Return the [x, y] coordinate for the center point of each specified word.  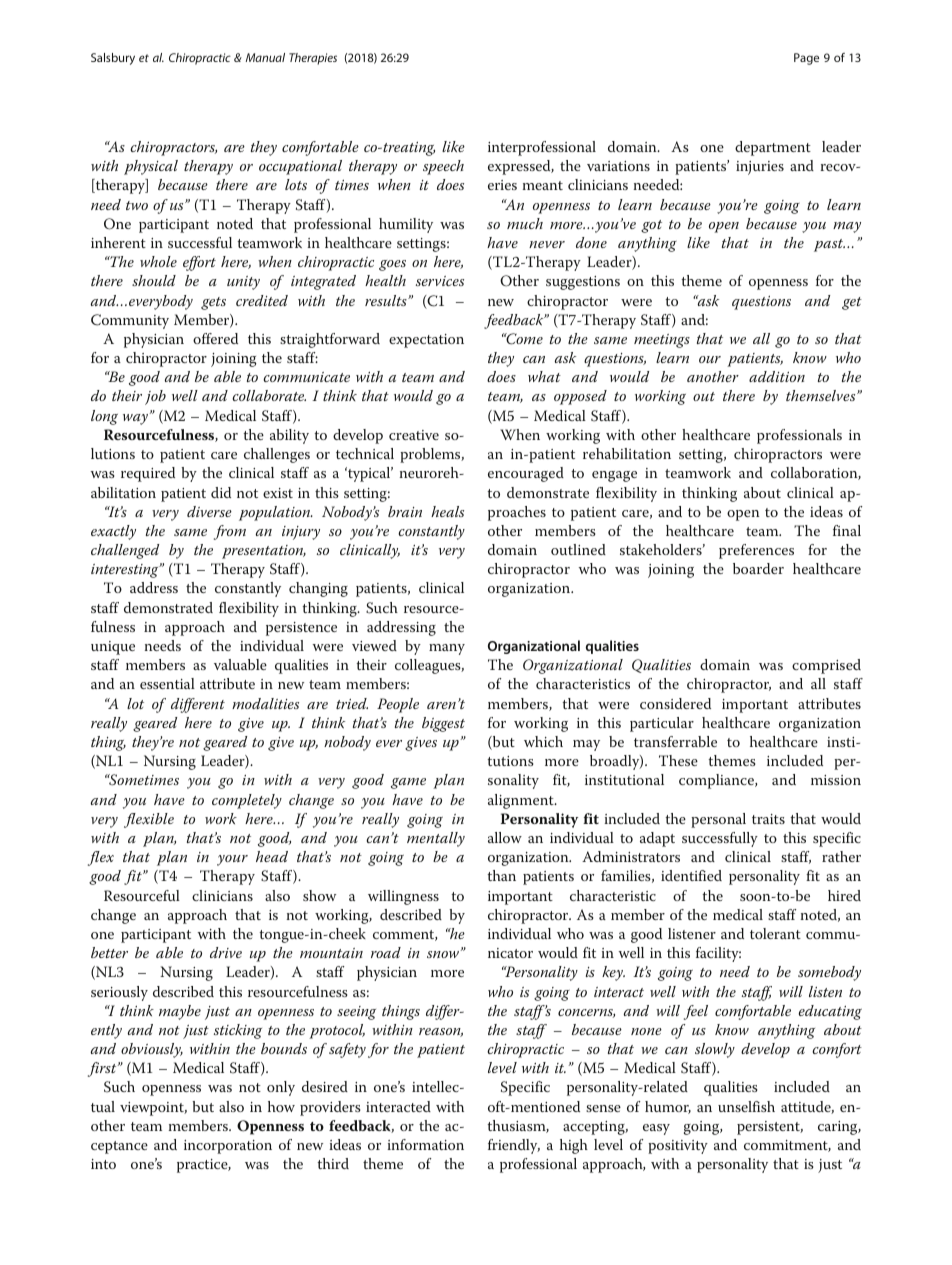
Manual [265, 57]
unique [113, 648]
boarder [758, 568]
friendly [514, 1146]
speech [443, 167]
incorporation [228, 1147]
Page [806, 59]
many [447, 649]
